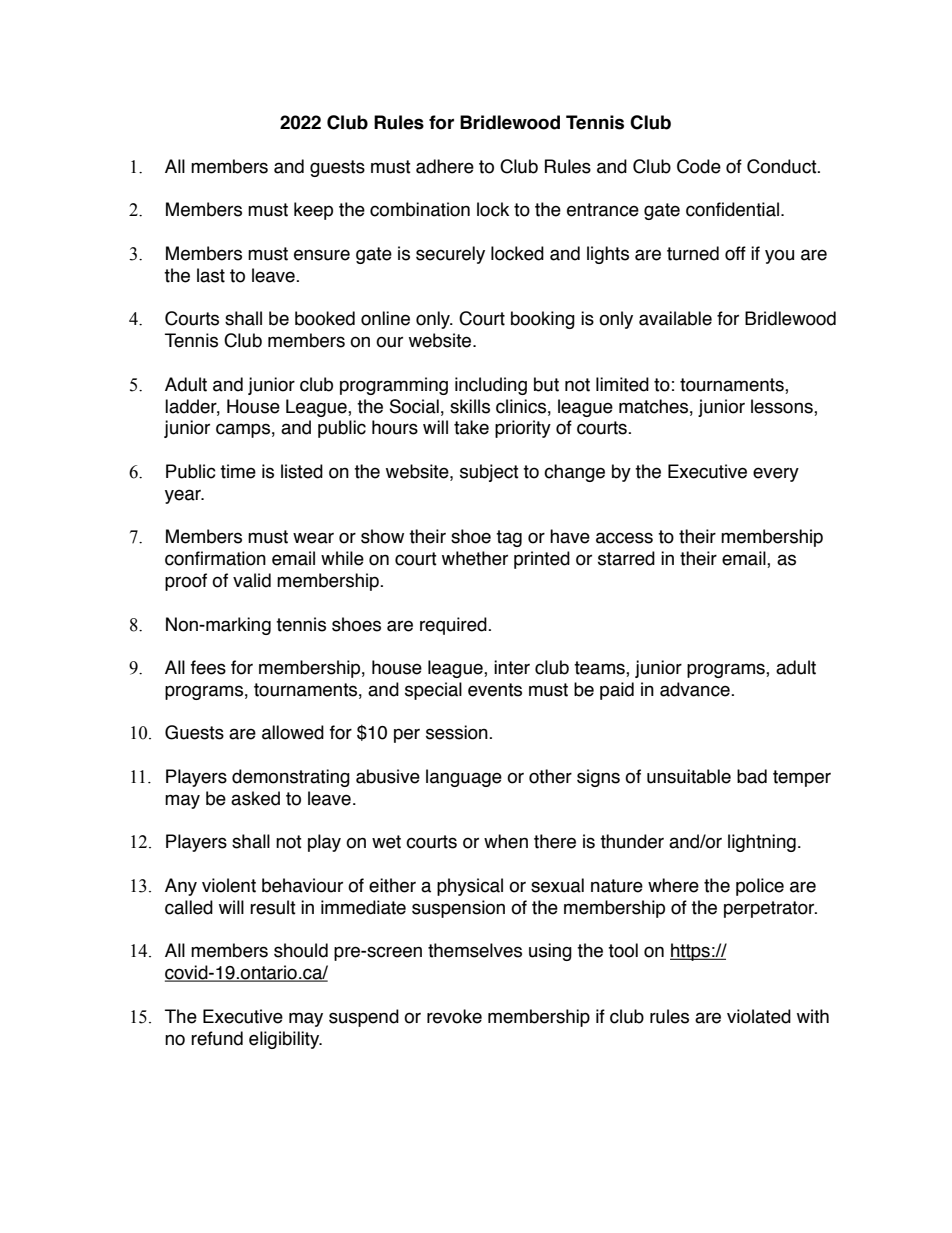 This page has height=1233, width=952. Describe the element at coordinates (313, 211) in the page. I see `keep` at that location.
